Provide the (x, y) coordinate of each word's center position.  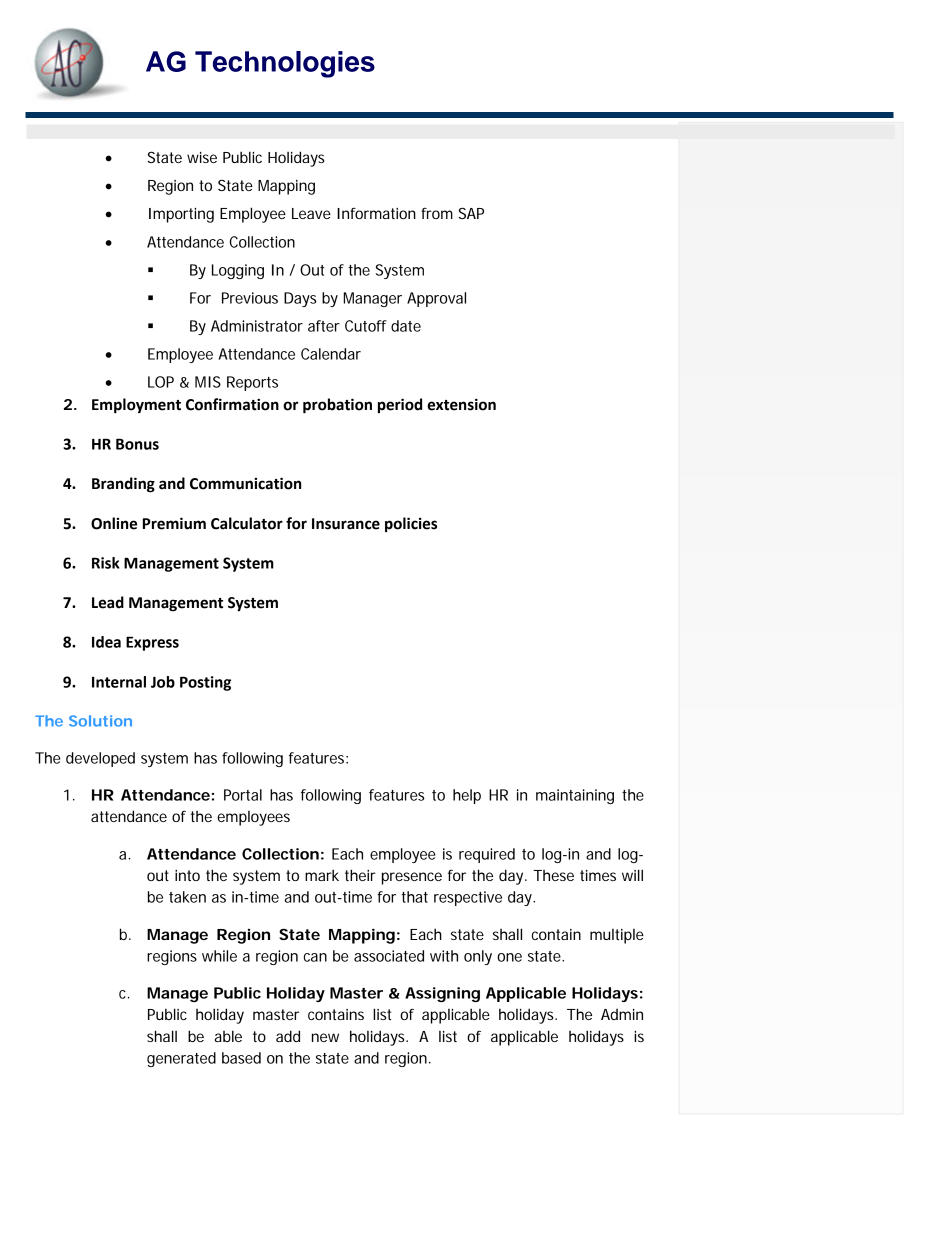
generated (181, 1059)
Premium (174, 523)
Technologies (285, 64)
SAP (471, 213)
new (325, 1037)
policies (411, 524)
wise (202, 157)
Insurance (346, 524)
